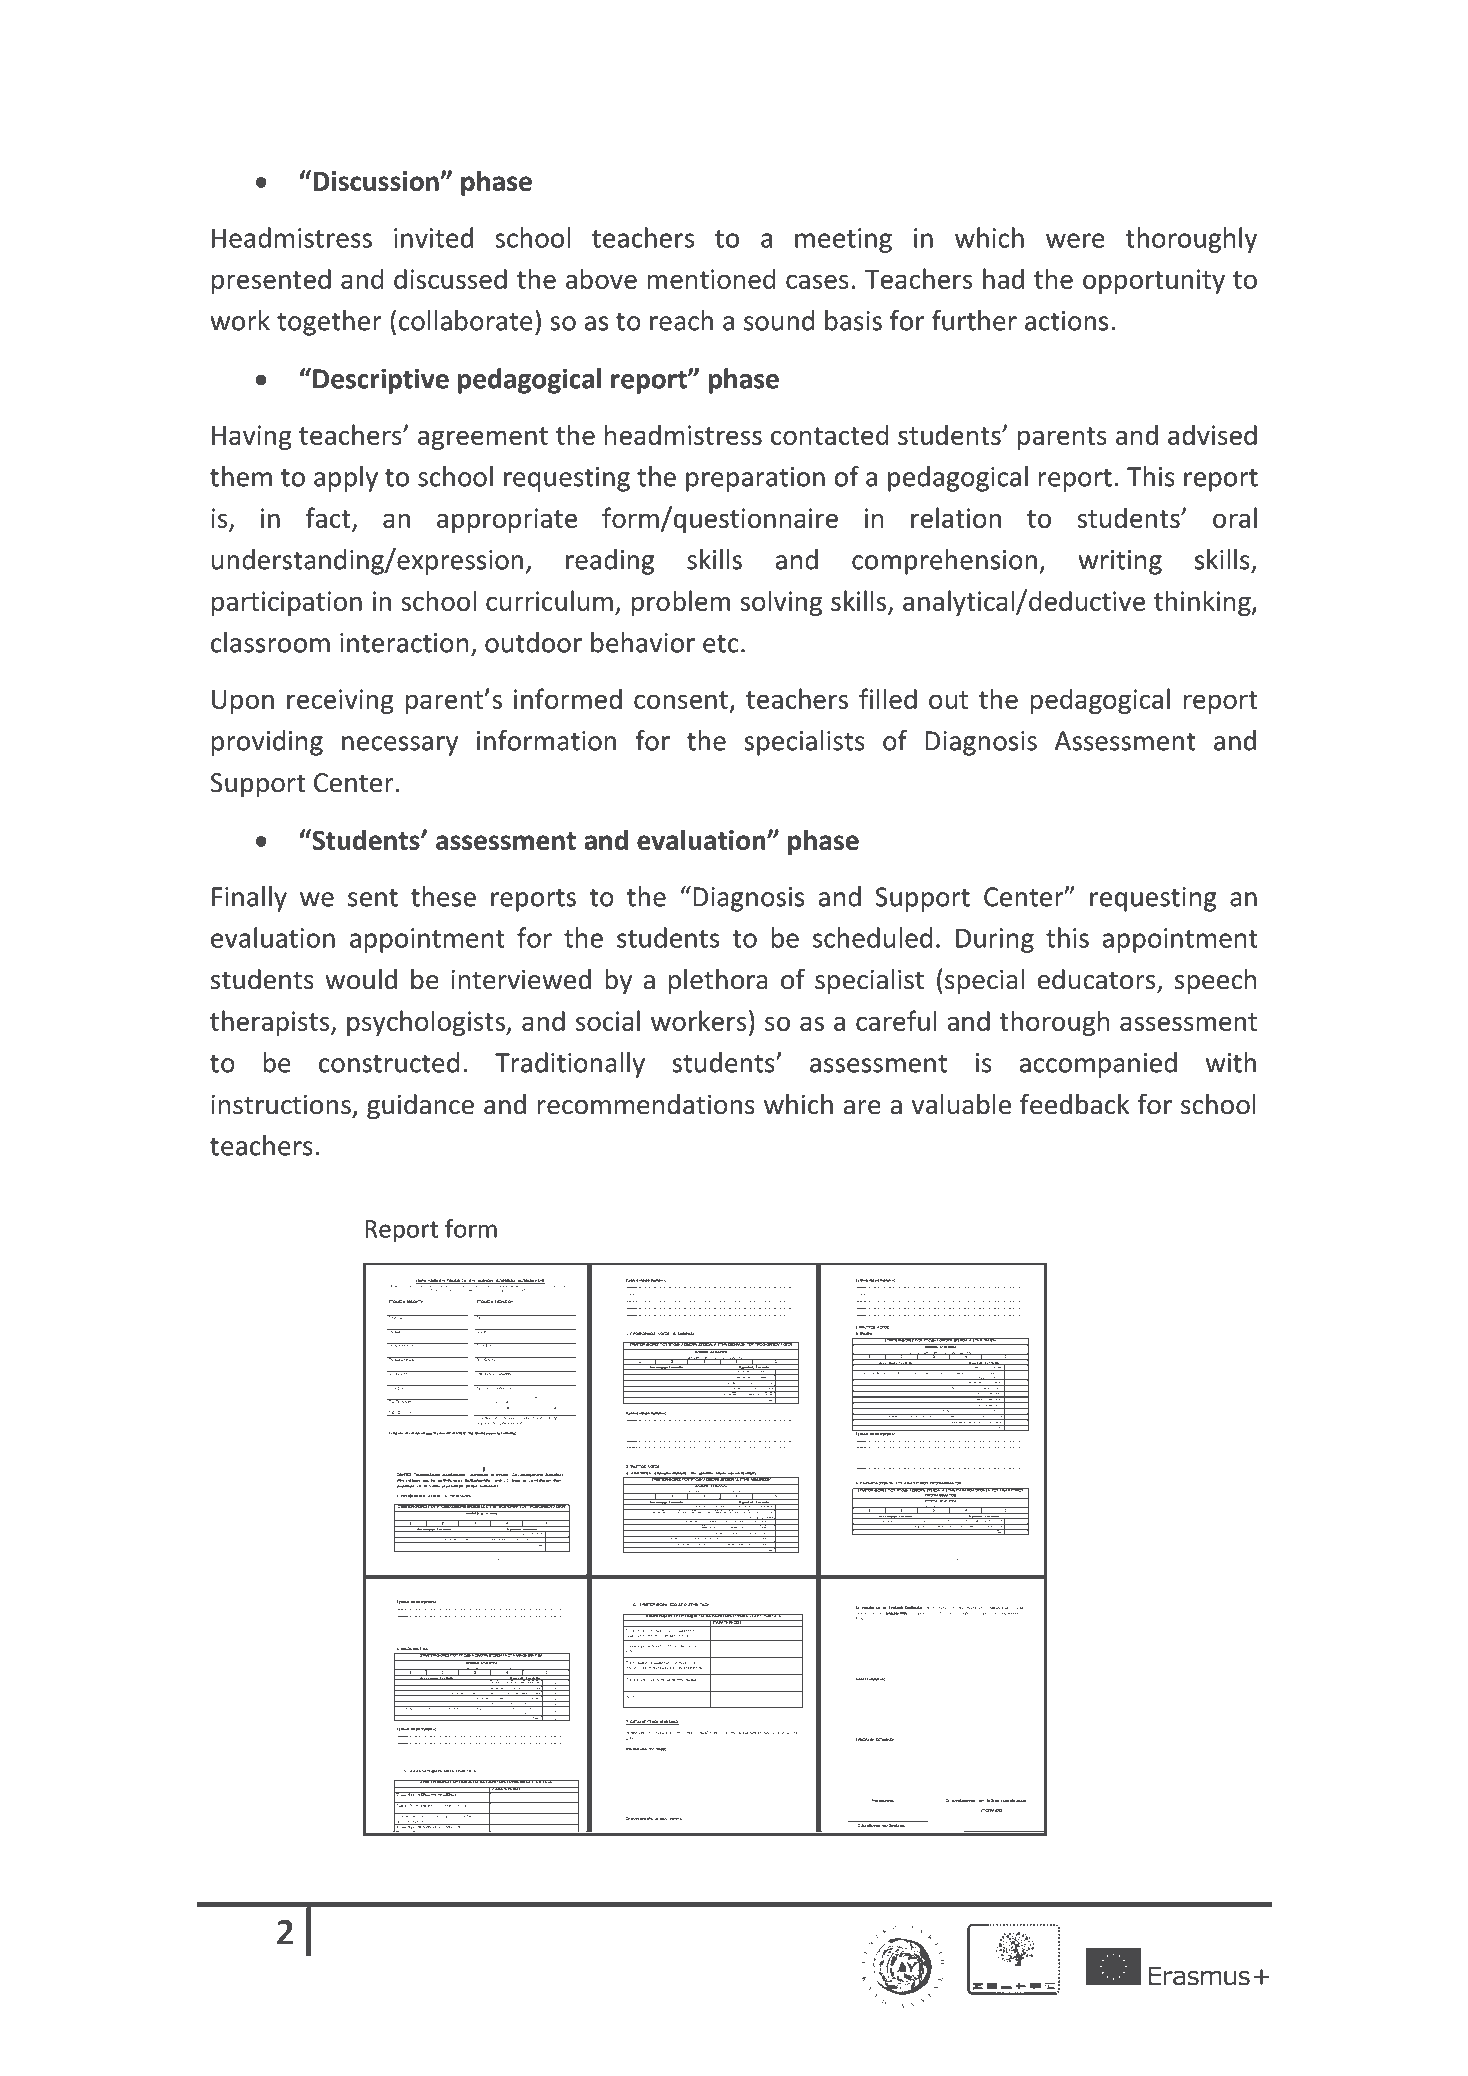 The height and width of the screenshot is (2076, 1468). I want to click on Discussion, so click(377, 181).
